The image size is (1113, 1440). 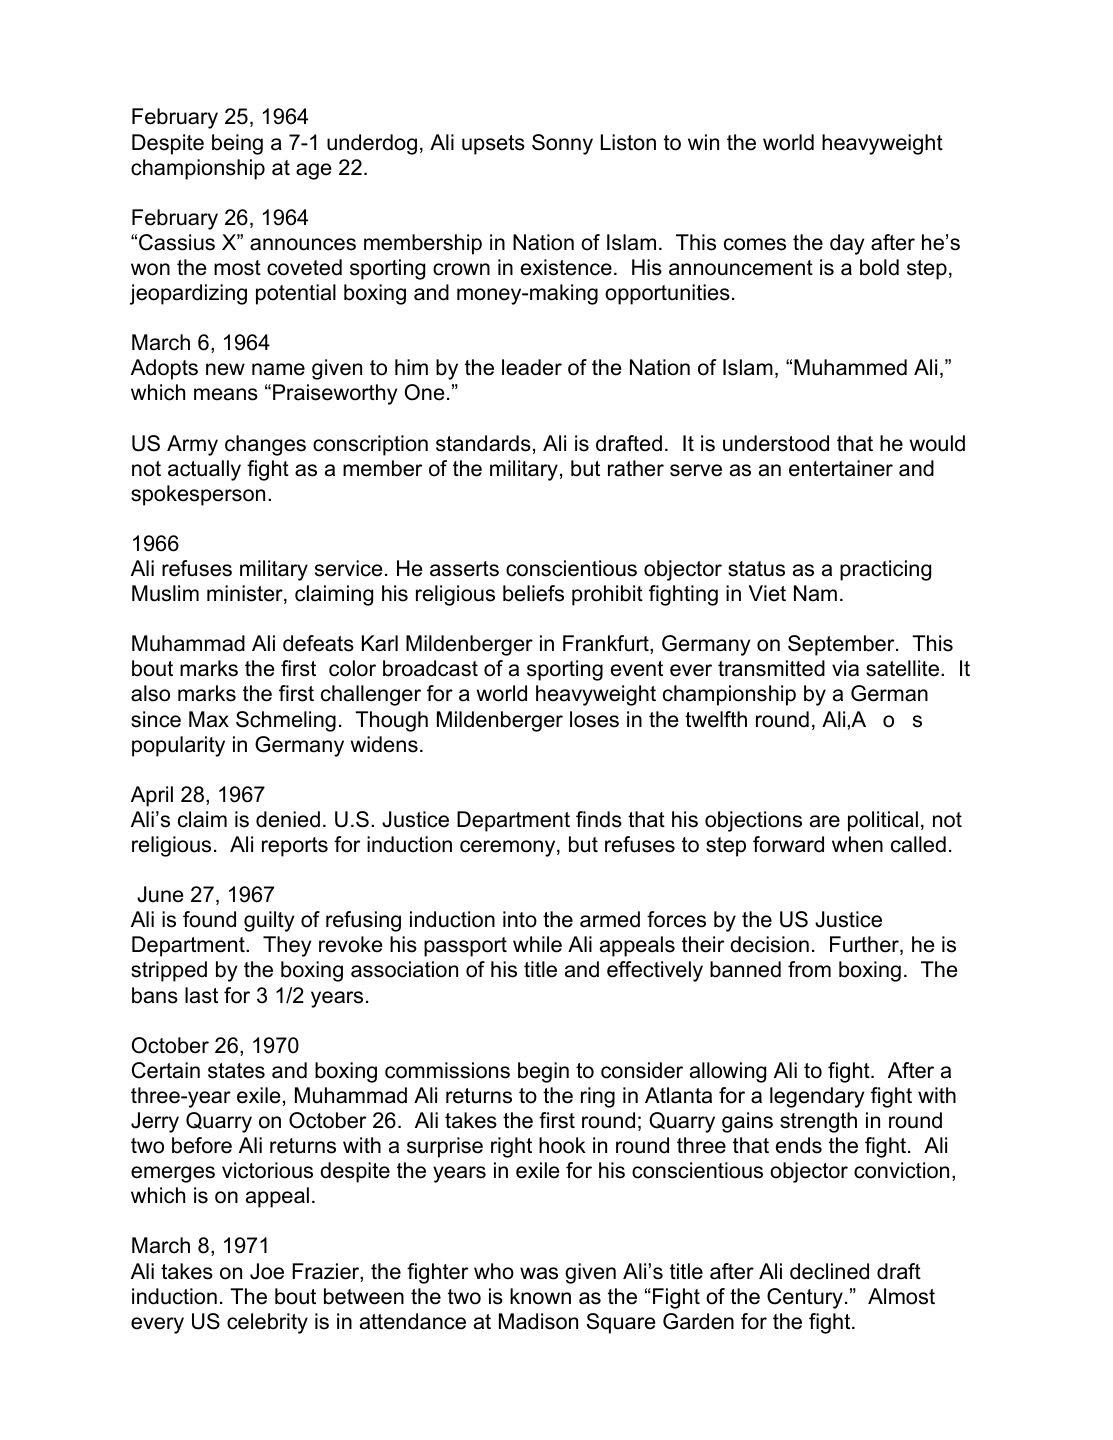 What do you see at coordinates (540, 1296) in the screenshot?
I see `known` at bounding box center [540, 1296].
